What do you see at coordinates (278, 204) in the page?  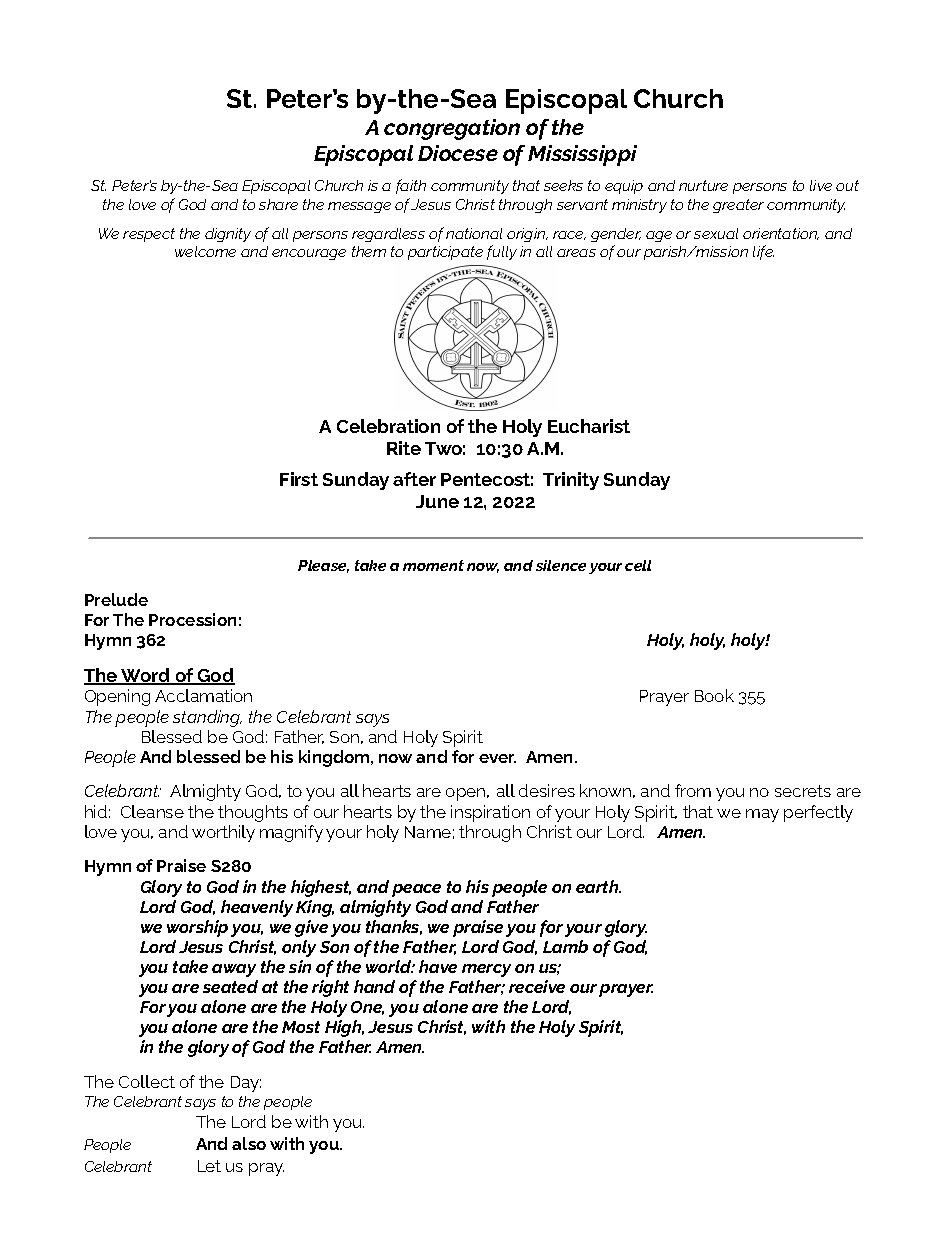 I see `share` at bounding box center [278, 204].
